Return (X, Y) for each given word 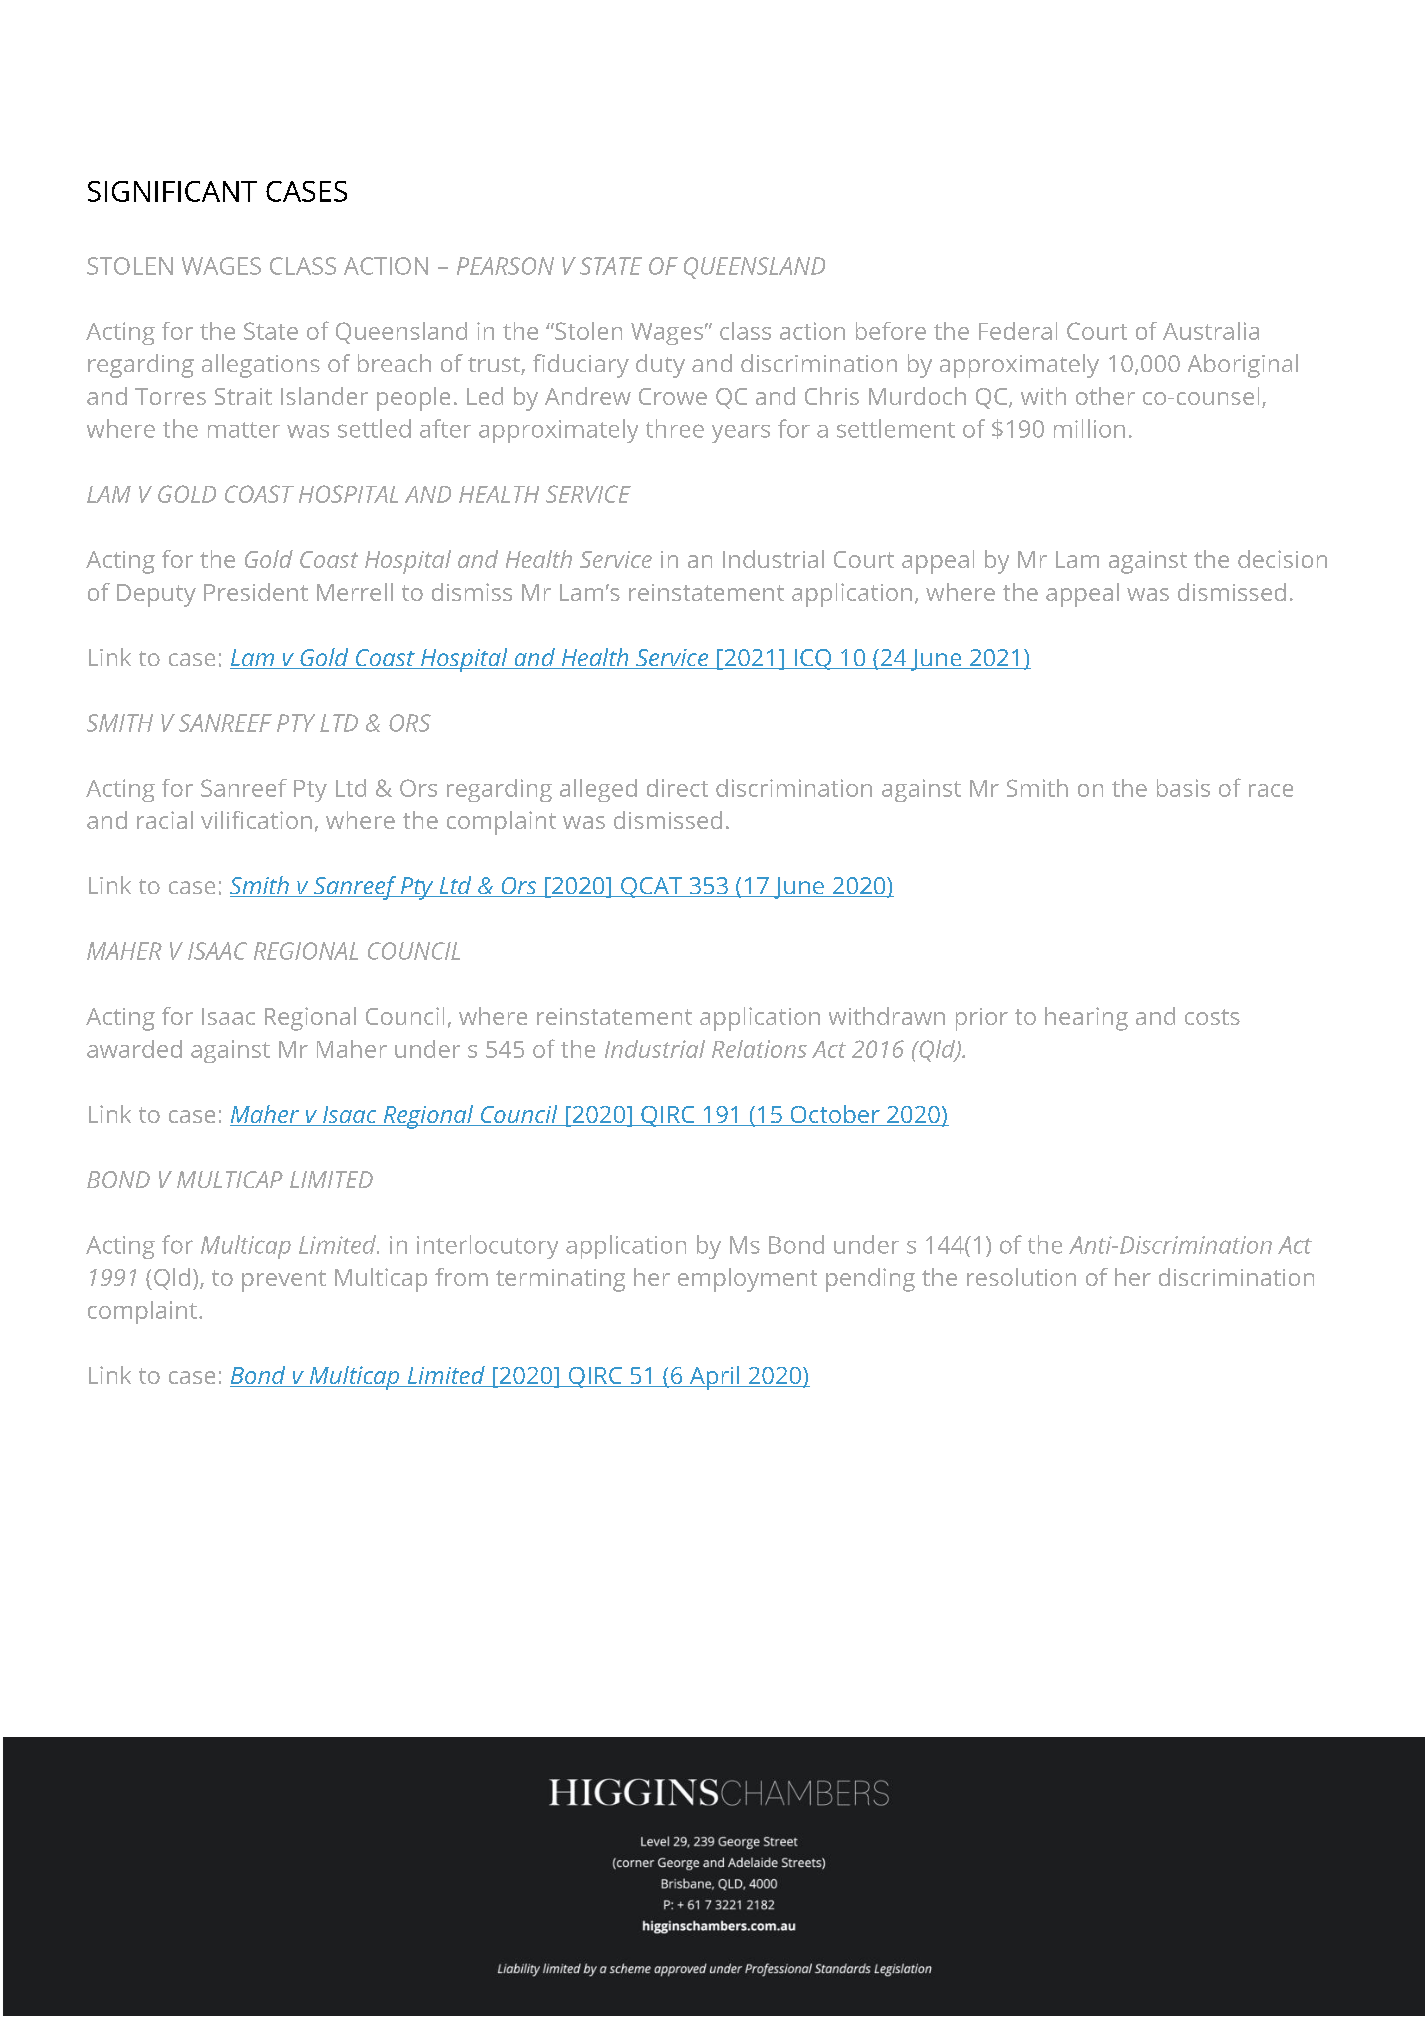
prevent (284, 1281)
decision (1282, 559)
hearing (1086, 1019)
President (256, 592)
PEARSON (505, 266)
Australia (1211, 331)
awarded (134, 1049)
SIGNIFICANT (172, 191)
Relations (759, 1049)
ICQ (813, 659)
